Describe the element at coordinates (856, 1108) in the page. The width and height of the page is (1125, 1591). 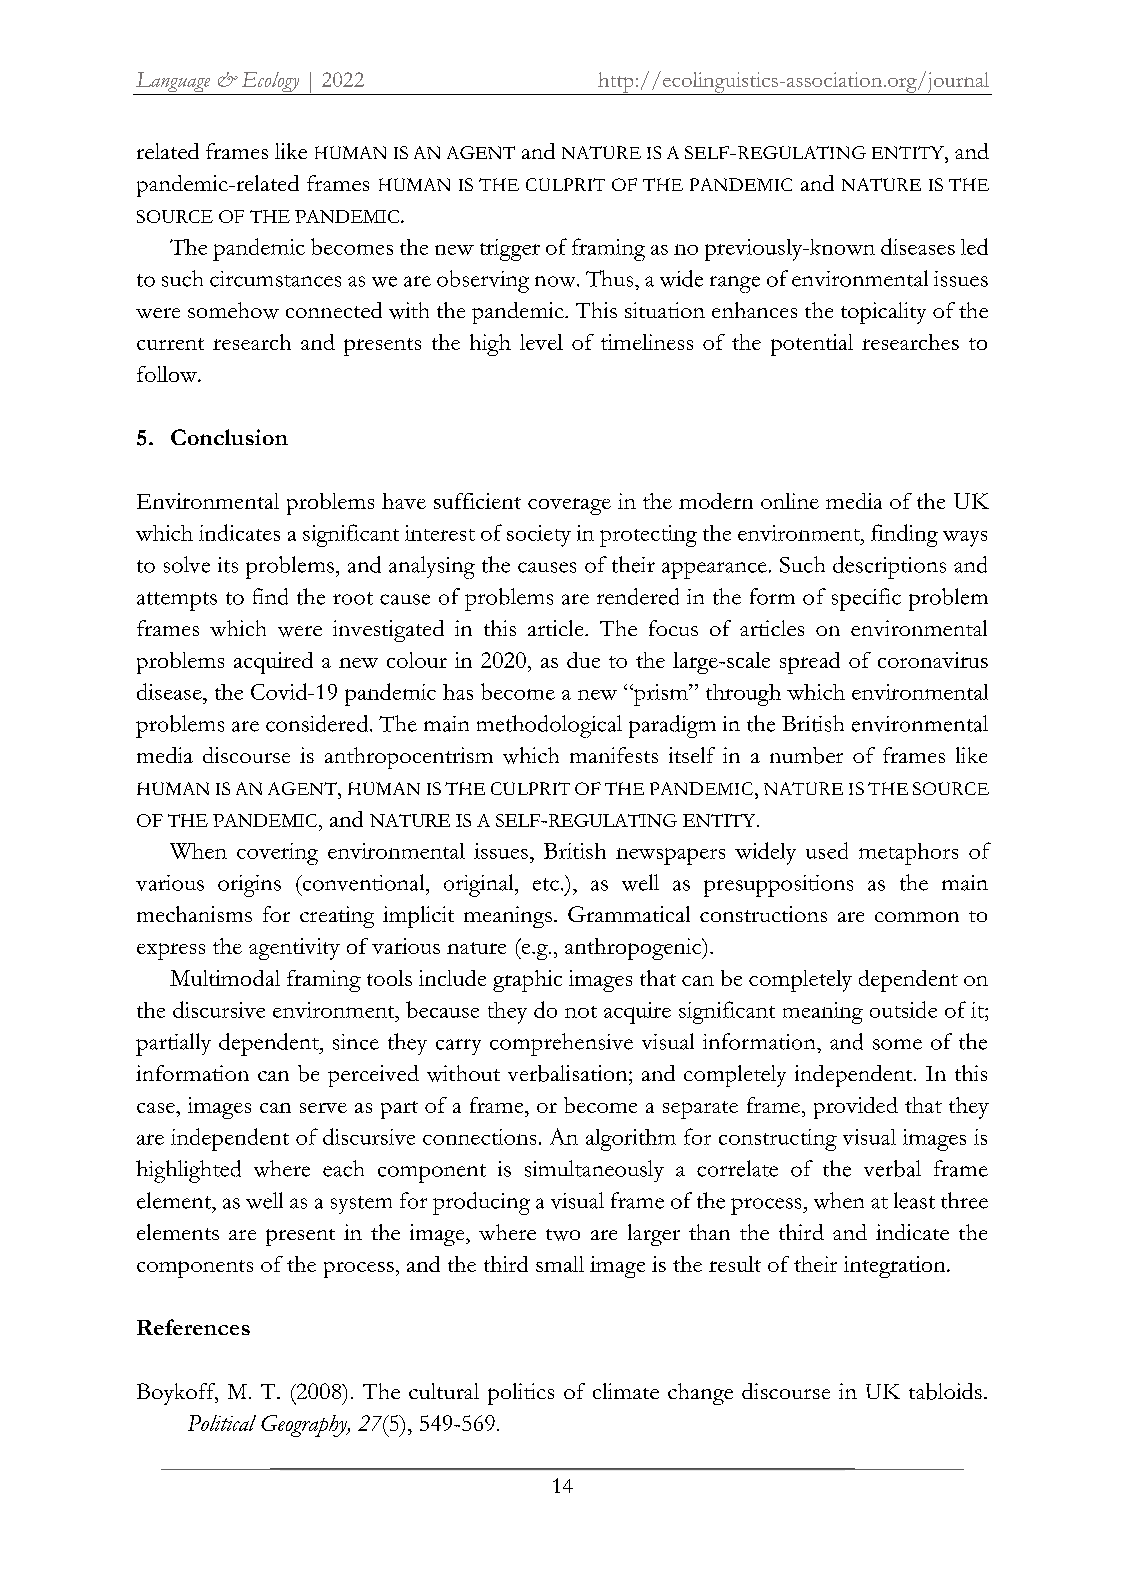
I see `provided` at that location.
